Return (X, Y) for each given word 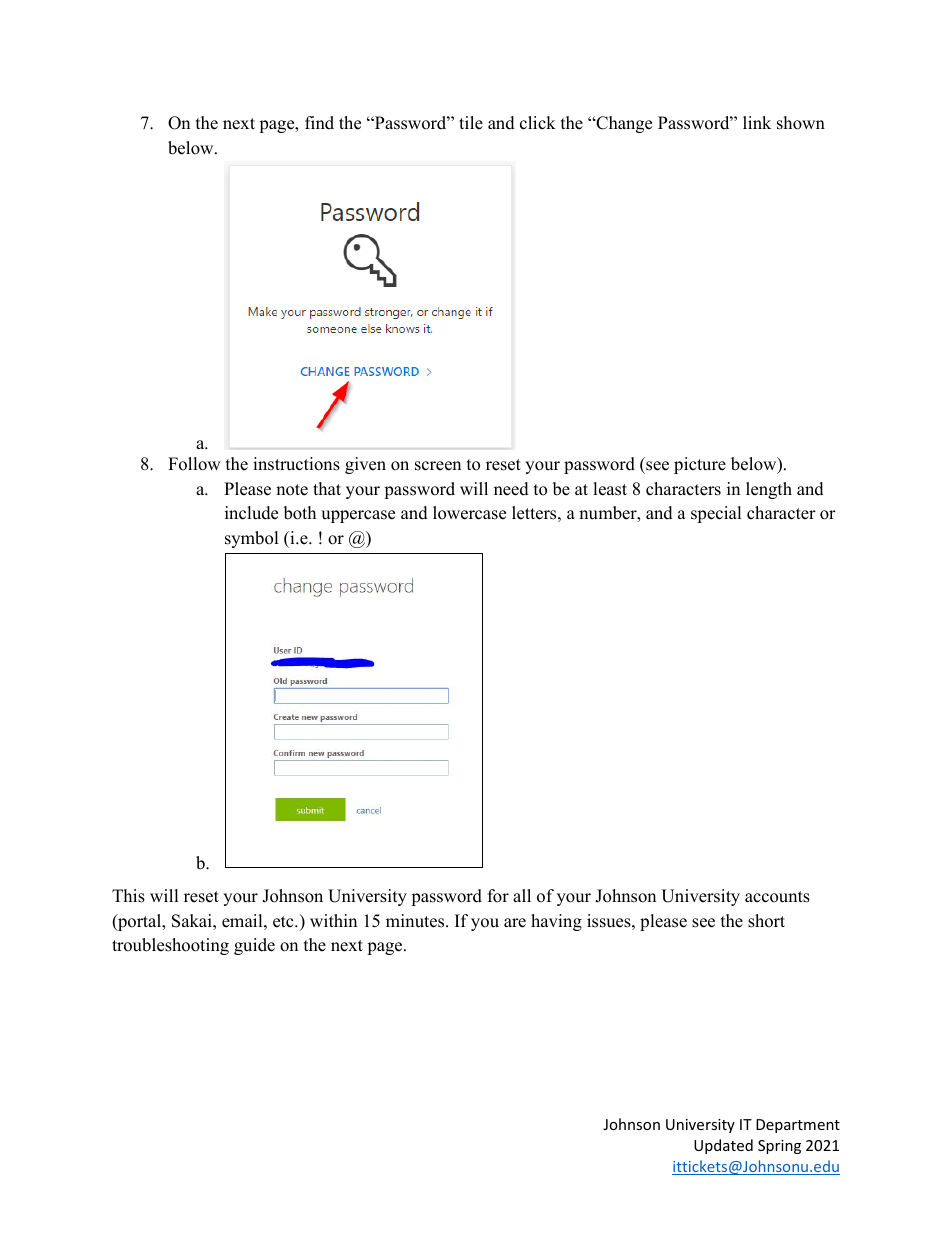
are (515, 923)
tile (471, 123)
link (757, 122)
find (319, 123)
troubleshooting (170, 946)
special (716, 514)
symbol (252, 539)
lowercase (469, 513)
